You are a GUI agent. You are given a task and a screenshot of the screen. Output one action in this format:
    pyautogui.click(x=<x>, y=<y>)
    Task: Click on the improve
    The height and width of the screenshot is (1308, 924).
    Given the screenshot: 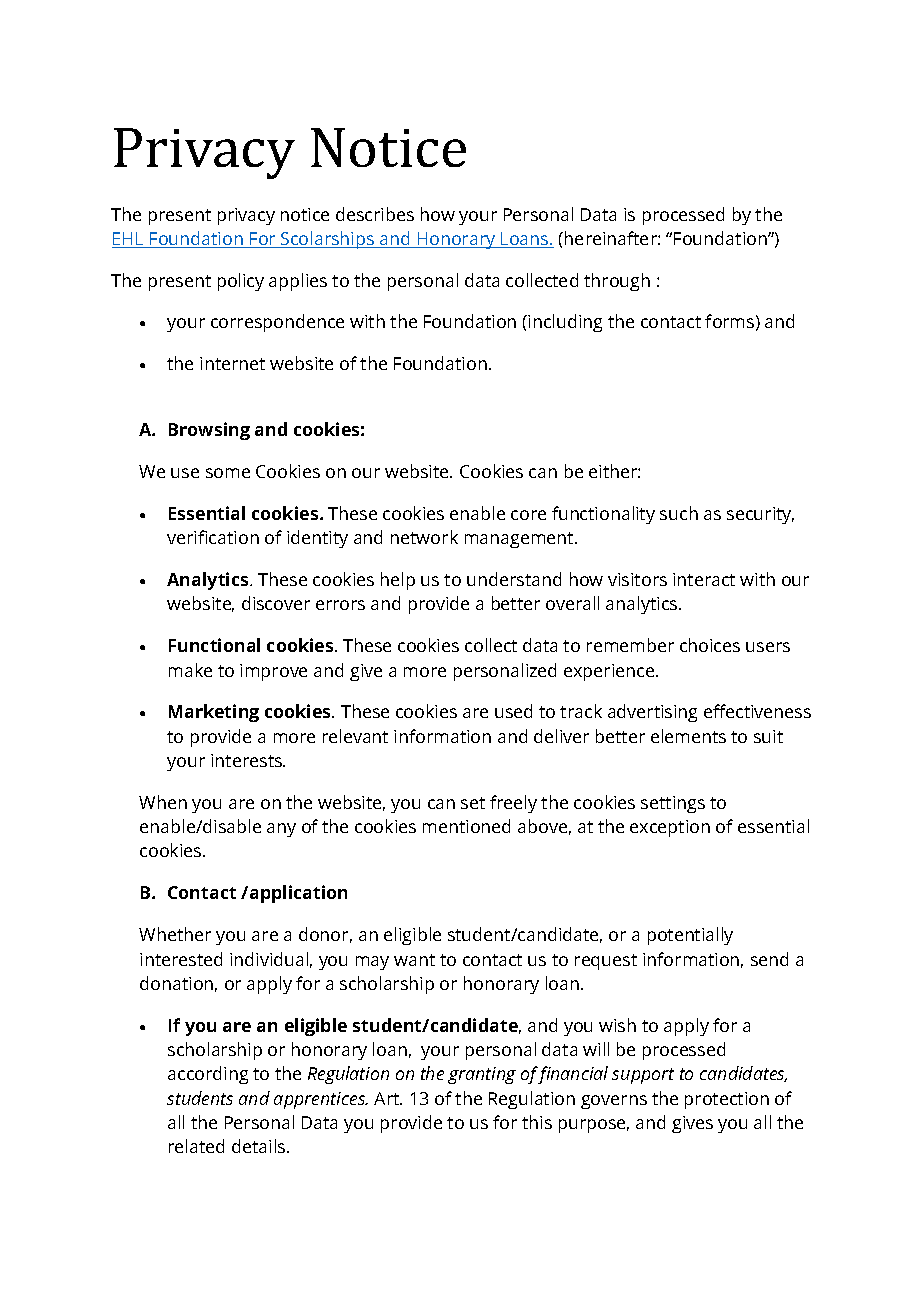 What is the action you would take?
    pyautogui.click(x=273, y=672)
